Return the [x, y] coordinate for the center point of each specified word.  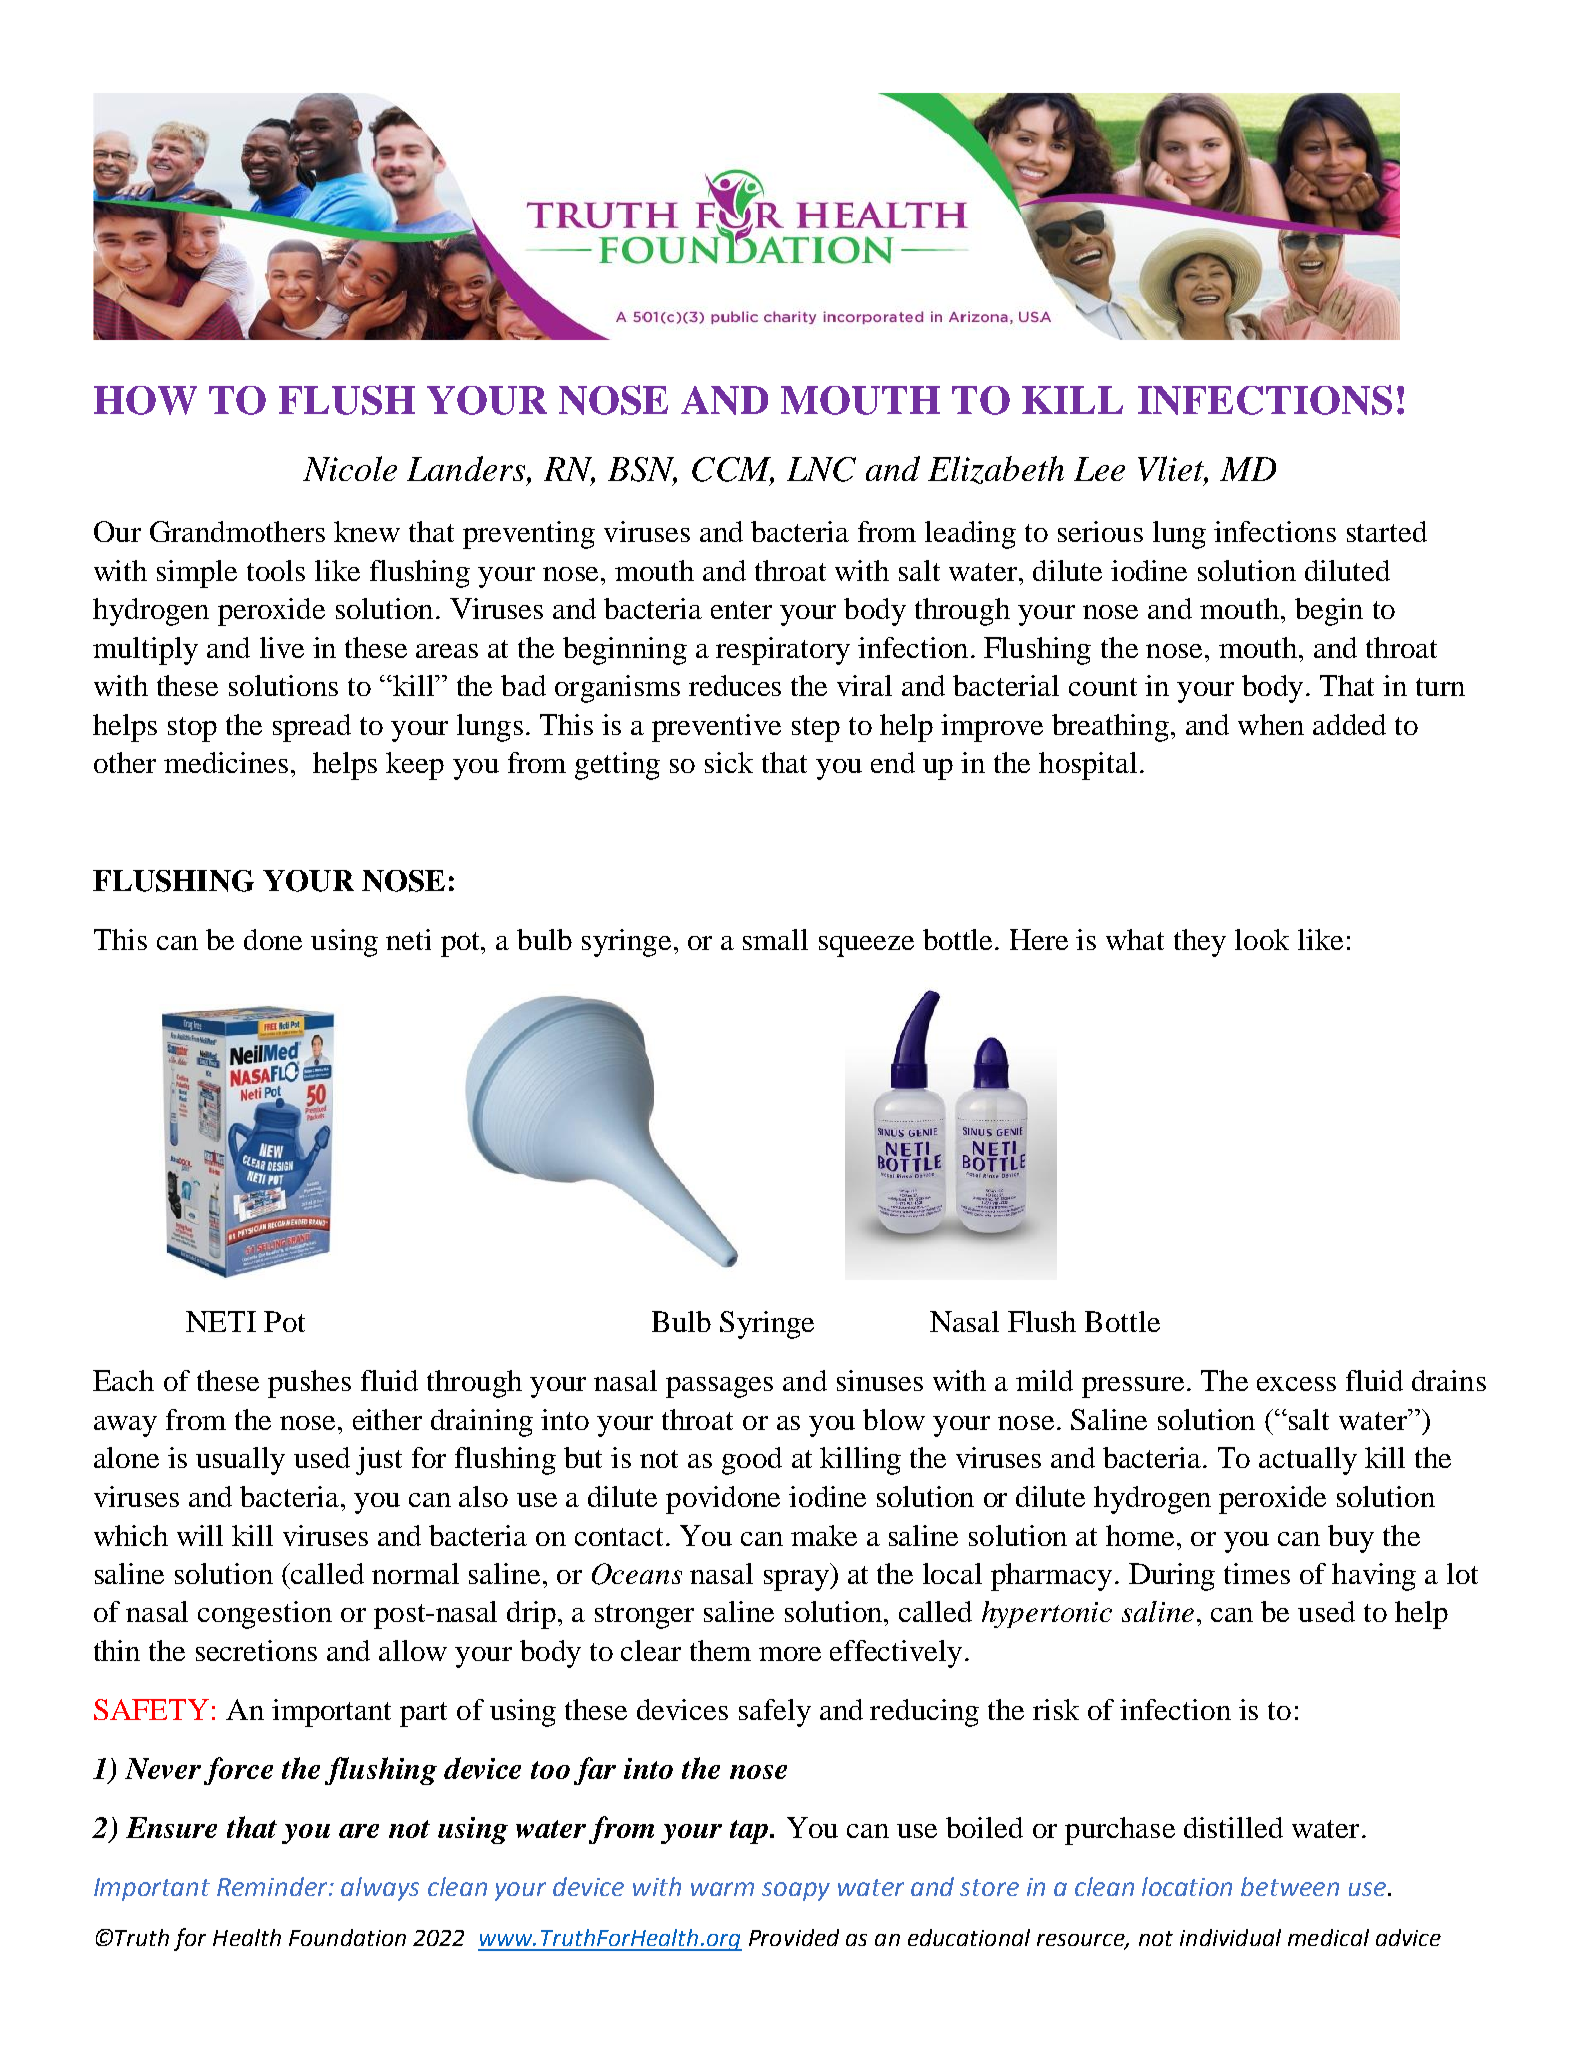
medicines [226, 762]
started [1387, 531]
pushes [309, 1384]
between [1290, 1886]
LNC [821, 469]
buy [1351, 1539]
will [200, 1535]
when [1271, 724]
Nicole [350, 468]
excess [1296, 1384]
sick [729, 762]
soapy [796, 1891]
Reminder [273, 1886]
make [824, 1535]
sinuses [880, 1380]
